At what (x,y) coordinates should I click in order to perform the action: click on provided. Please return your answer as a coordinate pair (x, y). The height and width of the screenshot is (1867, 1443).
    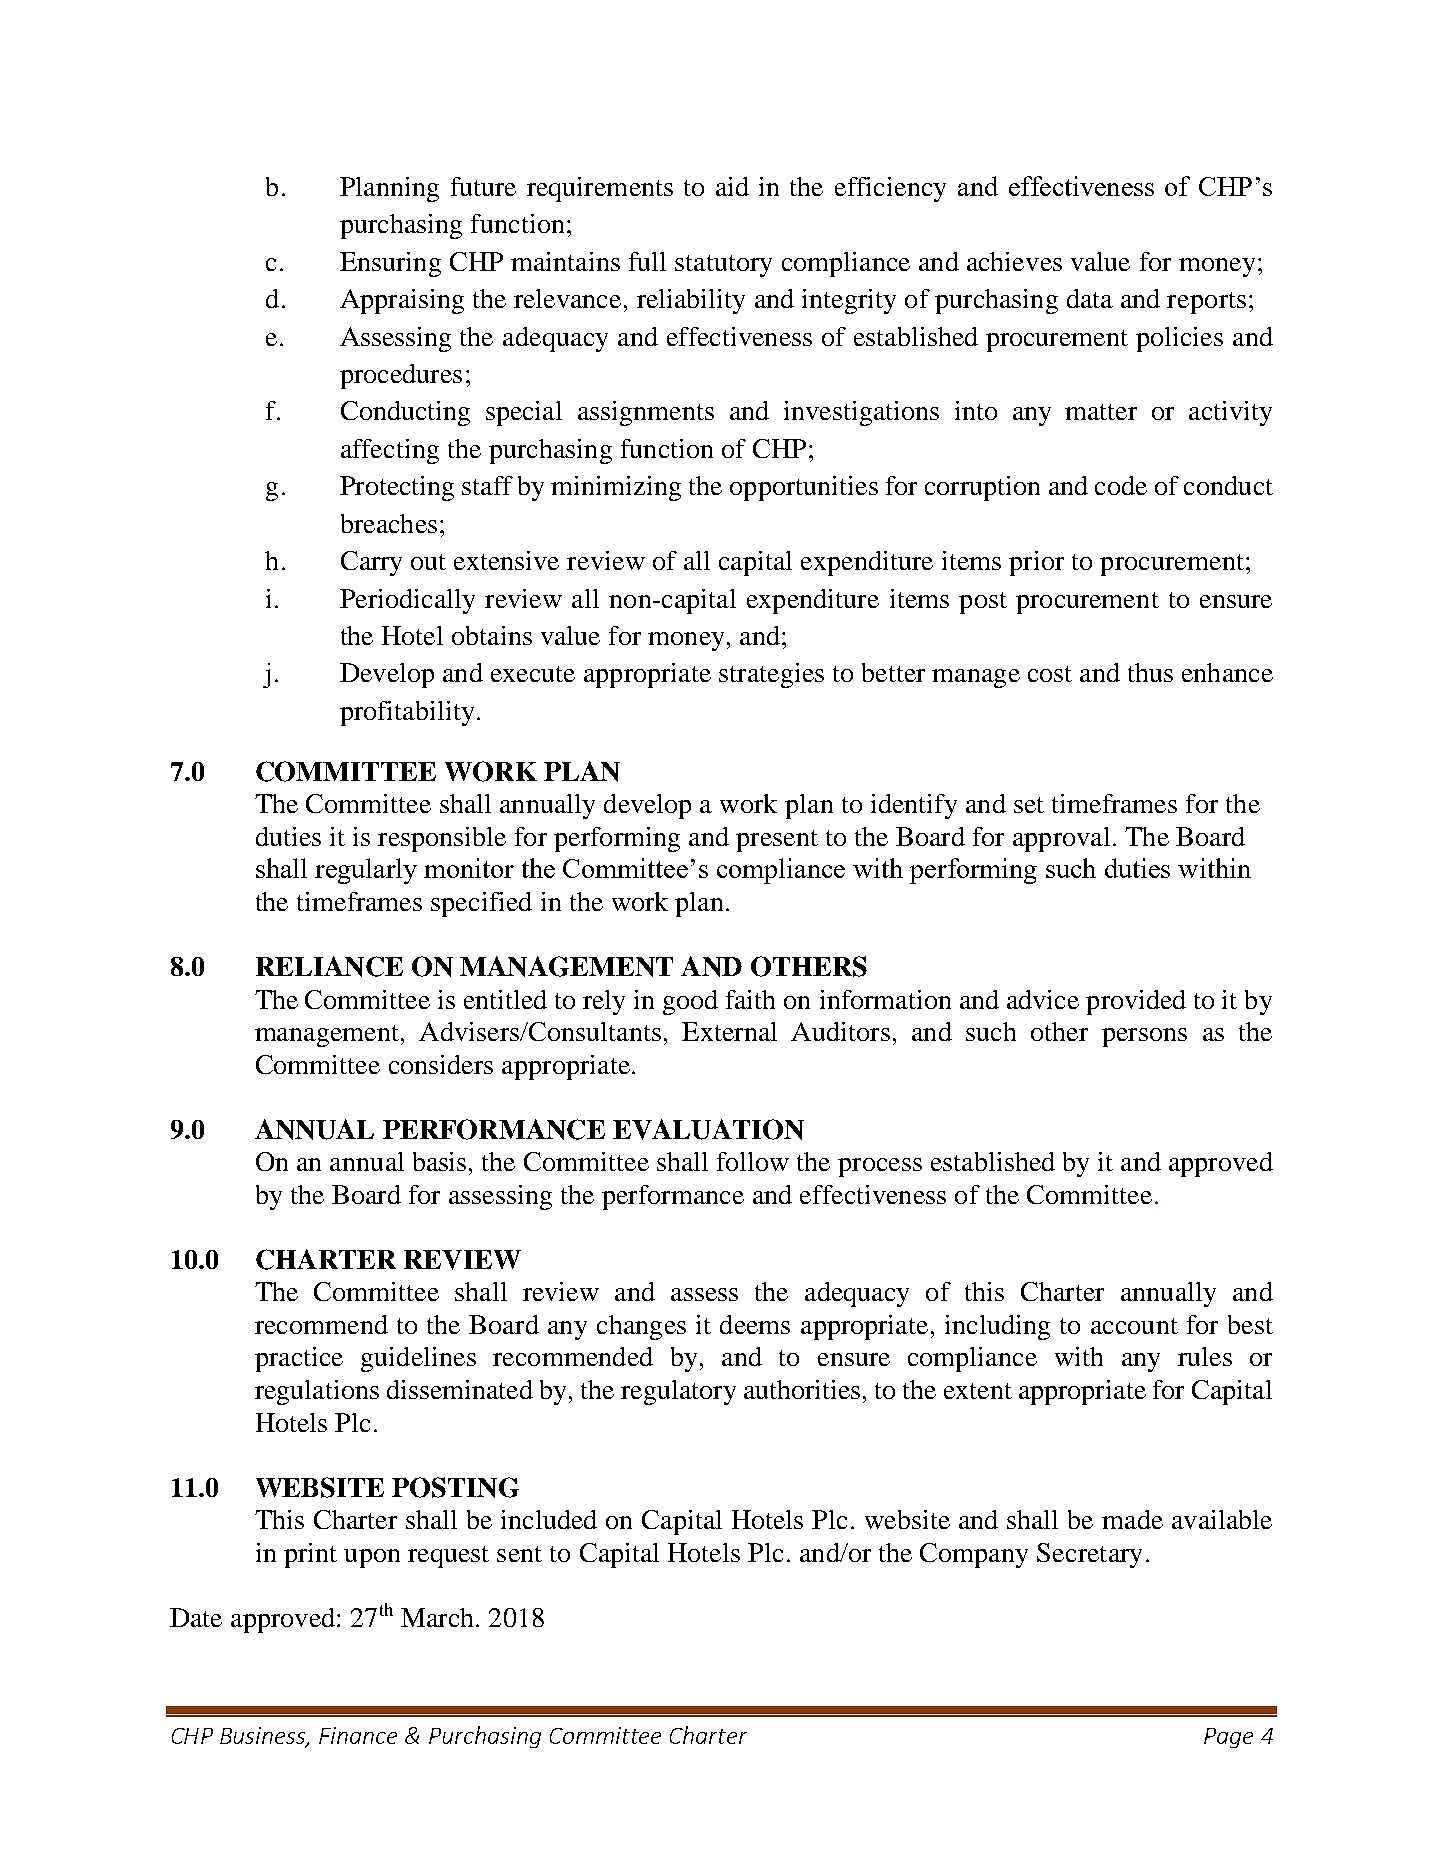
    Looking at the image, I should click on (1136, 1002).
